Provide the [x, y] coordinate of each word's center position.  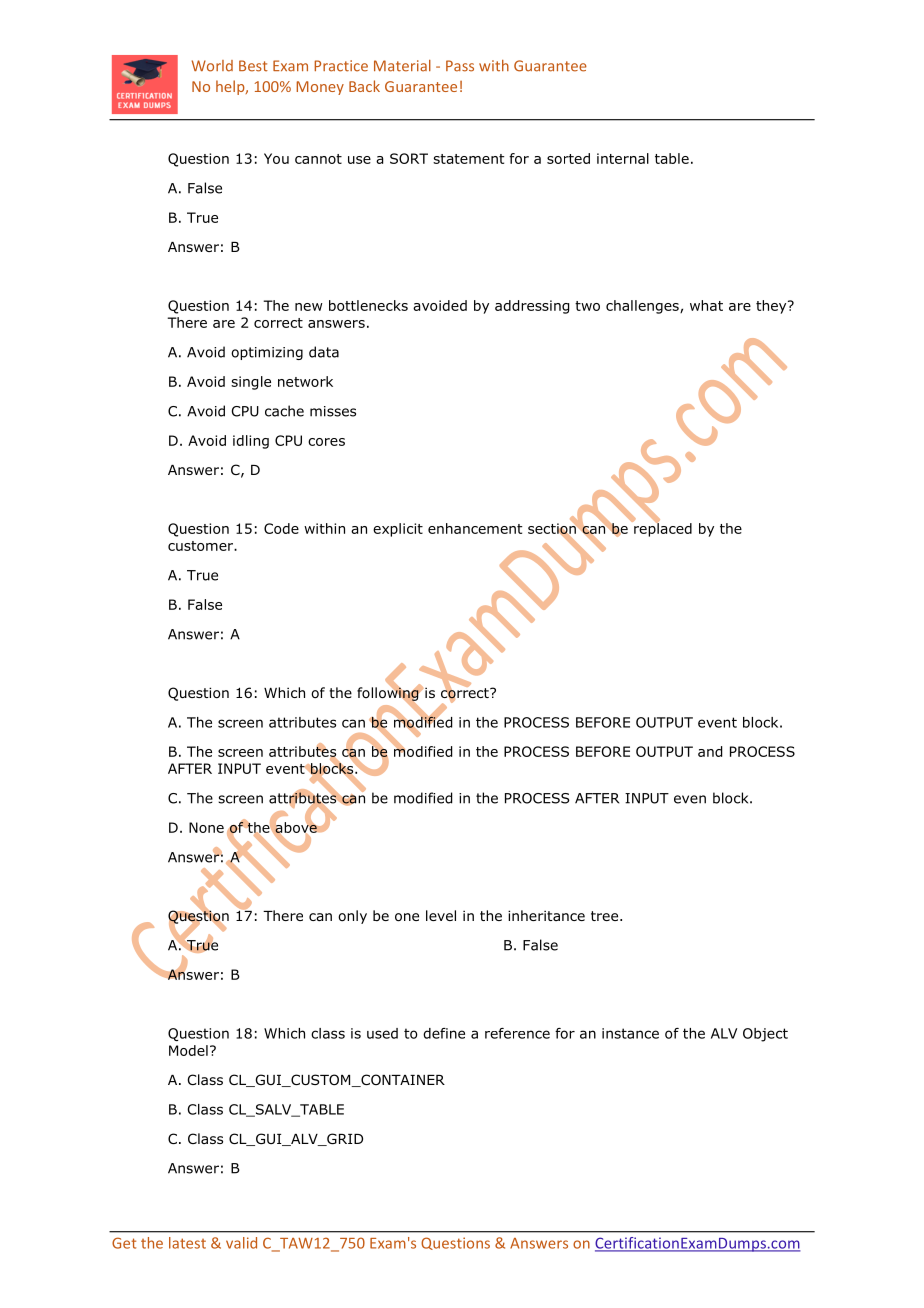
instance [630, 1033]
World [212, 66]
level [441, 915]
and [710, 751]
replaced [662, 529]
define [444, 1033]
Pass [460, 66]
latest [187, 1243]
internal [623, 158]
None [206, 827]
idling [251, 442]
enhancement [475, 528]
